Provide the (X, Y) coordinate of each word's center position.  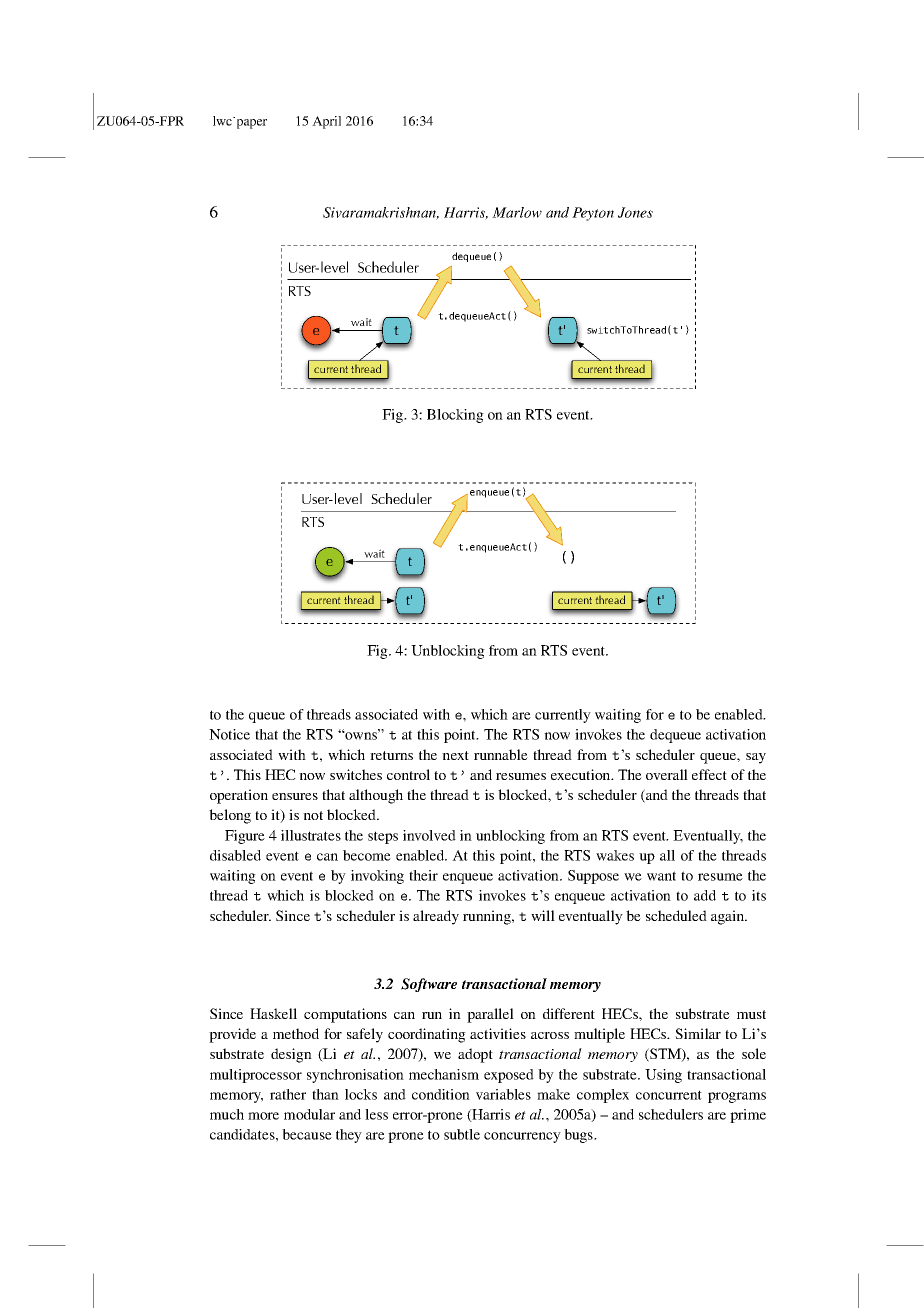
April (326, 122)
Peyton (593, 214)
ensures (295, 796)
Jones (635, 212)
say (756, 758)
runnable (501, 754)
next (455, 755)
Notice (229, 734)
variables (503, 1094)
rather (288, 1094)
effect (709, 774)
